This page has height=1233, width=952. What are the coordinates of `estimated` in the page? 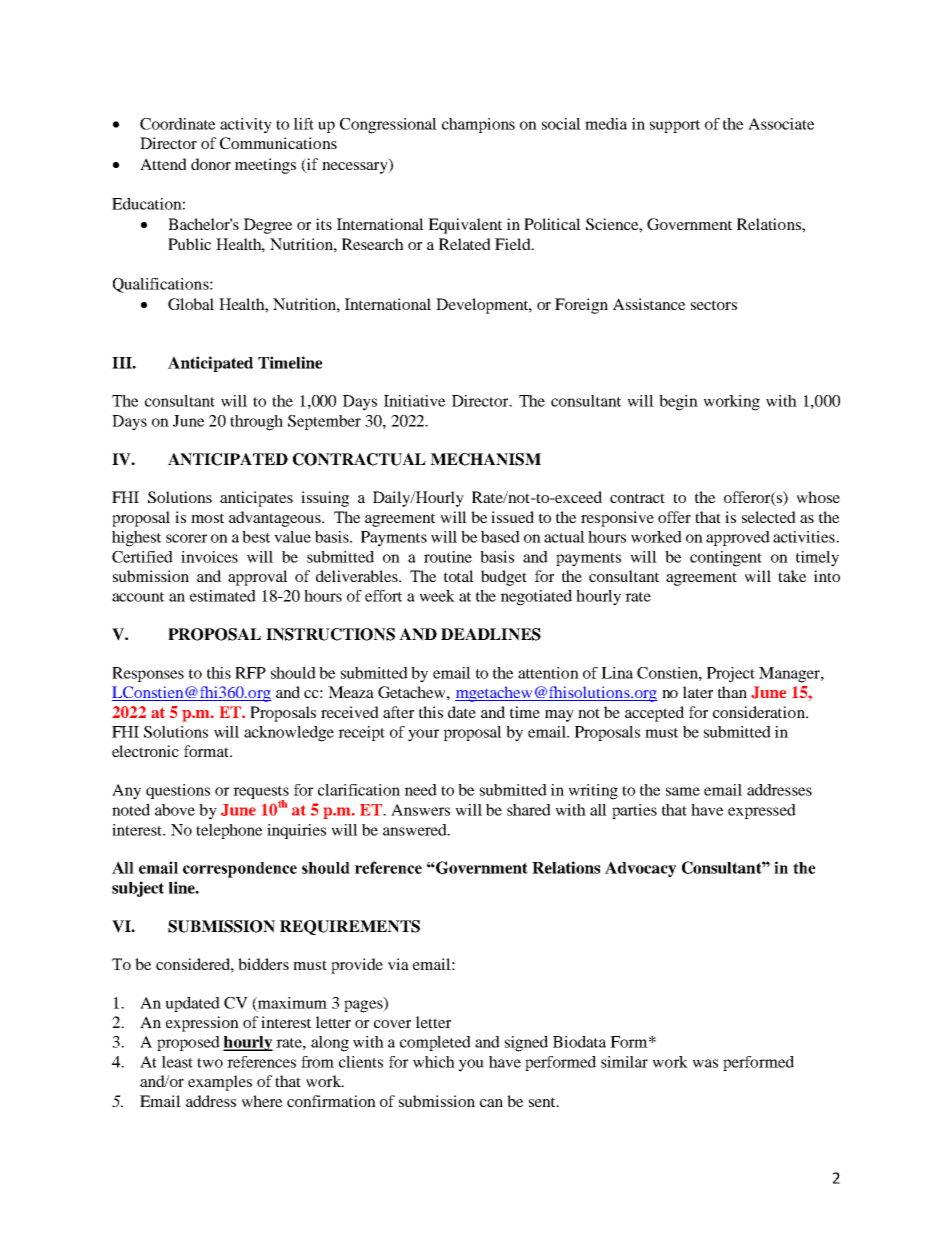 It's located at (223, 596).
